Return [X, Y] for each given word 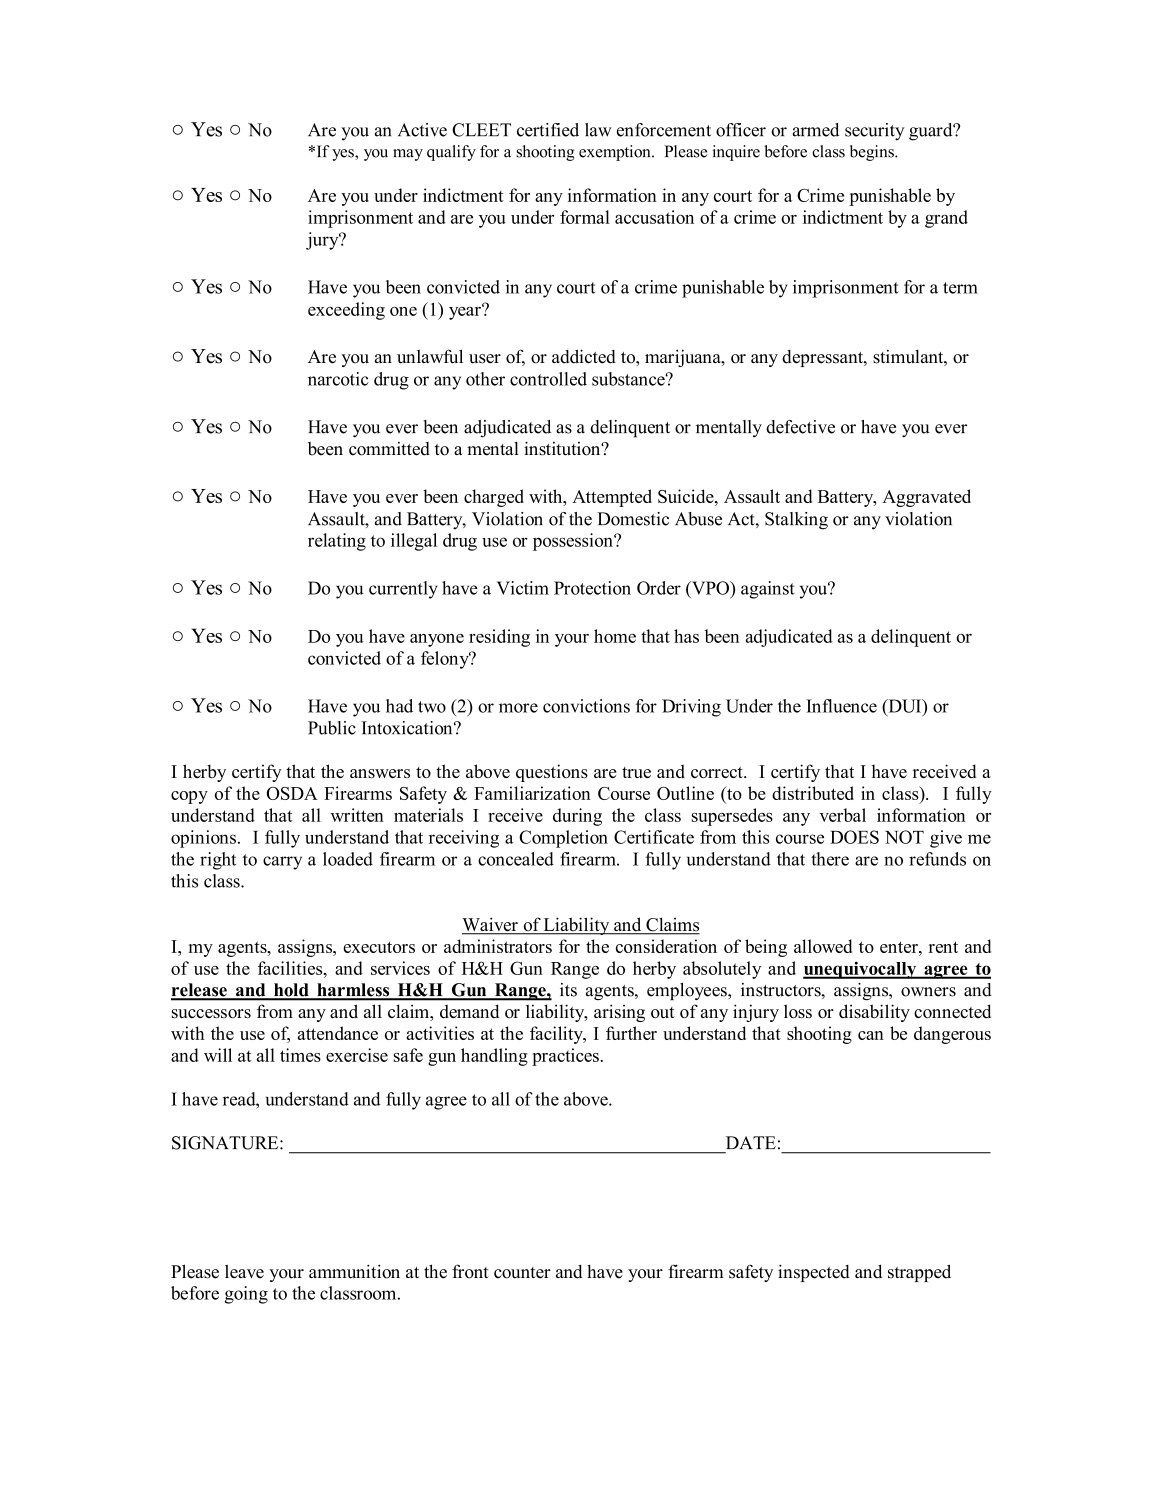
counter [522, 1273]
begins [873, 153]
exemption [616, 153]
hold [291, 991]
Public [332, 728]
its [568, 990]
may [408, 155]
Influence [841, 706]
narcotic [338, 379]
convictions [586, 706]
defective [800, 427]
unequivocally [861, 970]
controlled [548, 379]
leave [244, 1272]
